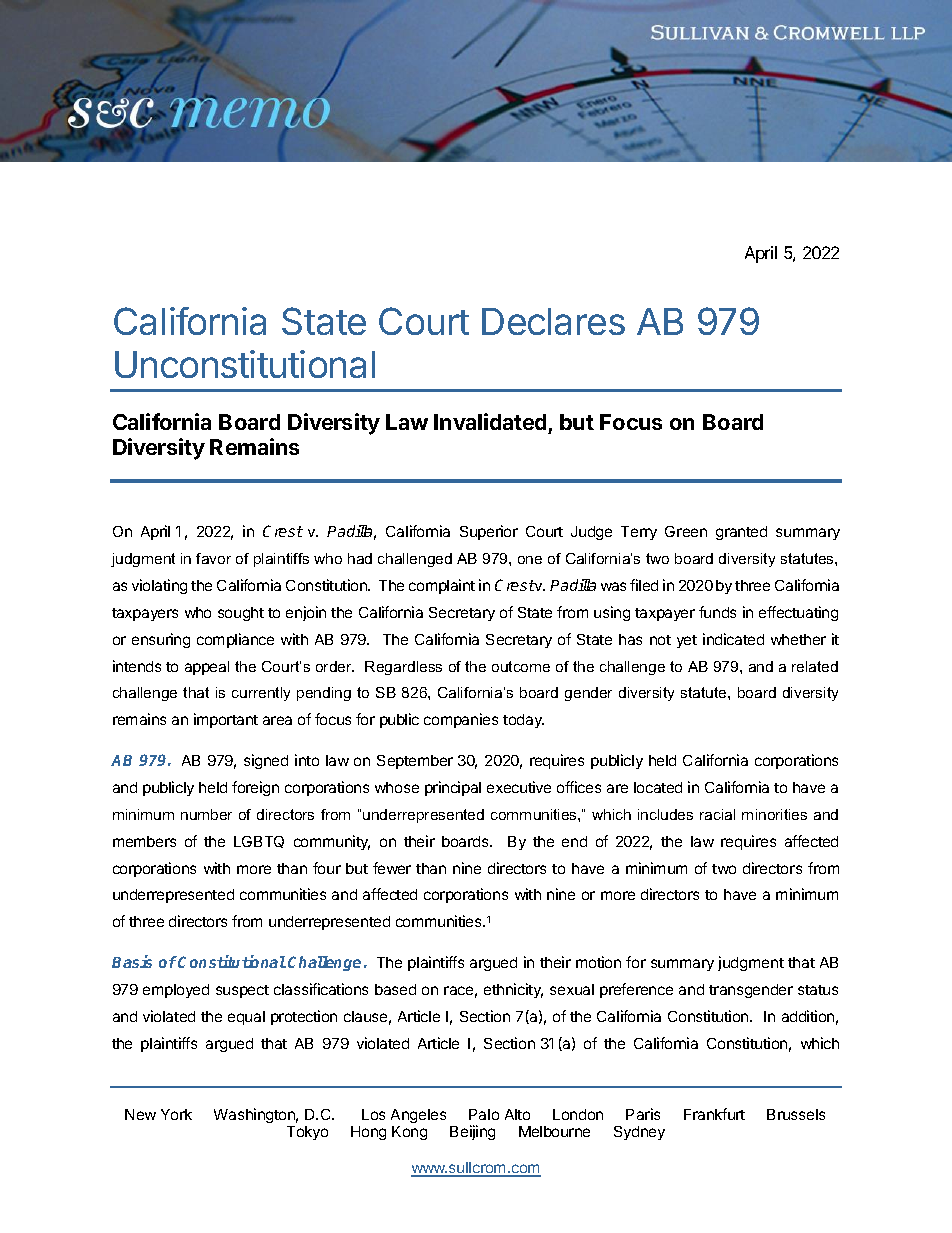  I want to click on indicated, so click(733, 639).
